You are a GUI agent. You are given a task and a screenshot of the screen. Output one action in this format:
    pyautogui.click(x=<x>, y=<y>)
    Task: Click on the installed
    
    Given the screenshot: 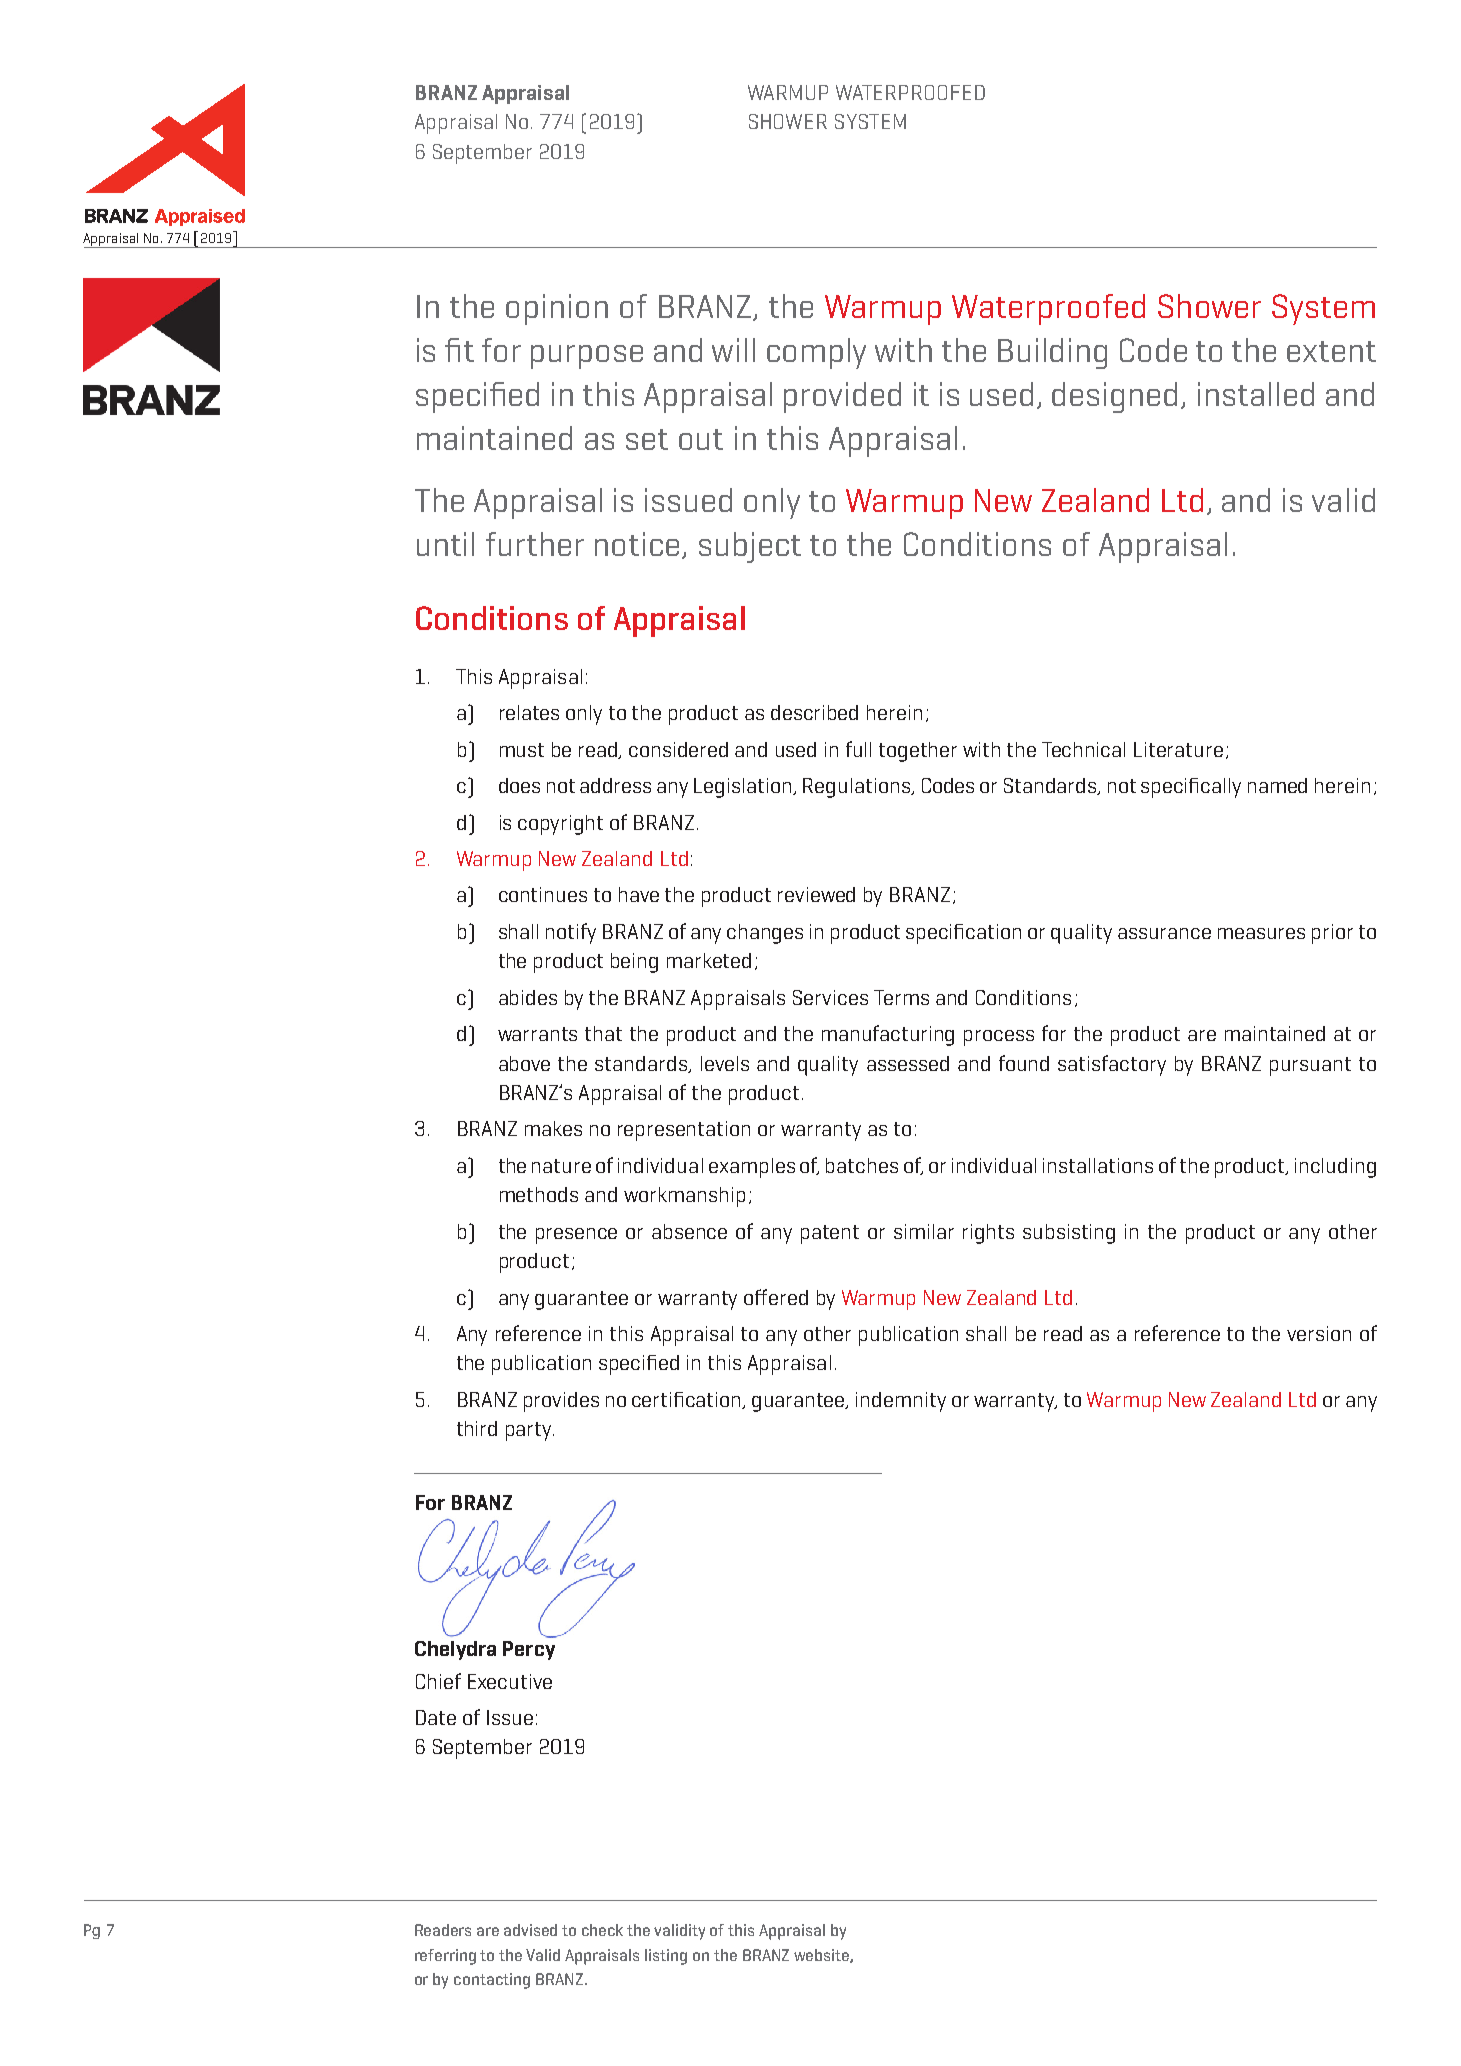 What is the action you would take?
    pyautogui.click(x=1256, y=394)
